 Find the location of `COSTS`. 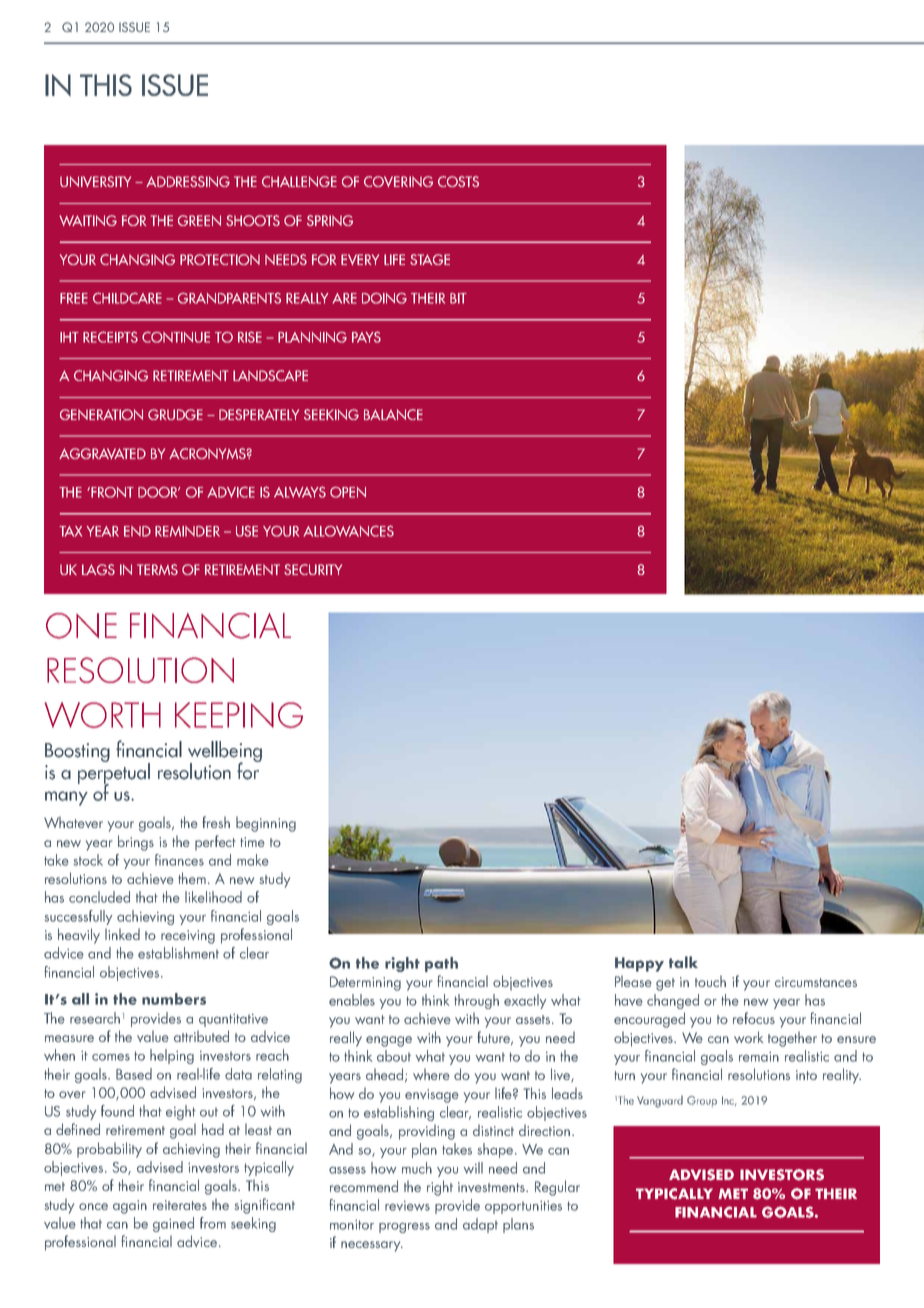

COSTS is located at coordinates (458, 181).
